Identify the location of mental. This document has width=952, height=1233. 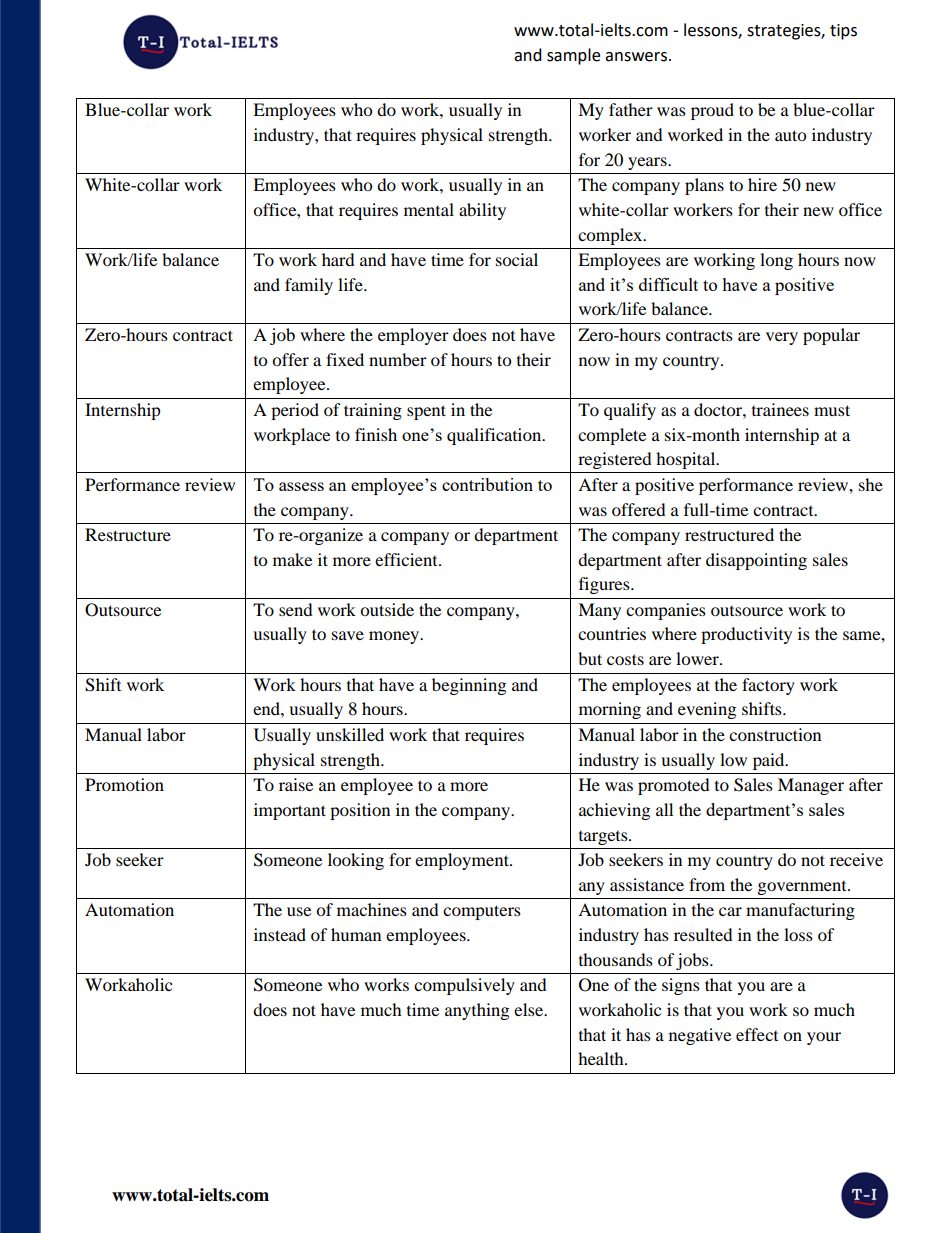
(429, 209).
